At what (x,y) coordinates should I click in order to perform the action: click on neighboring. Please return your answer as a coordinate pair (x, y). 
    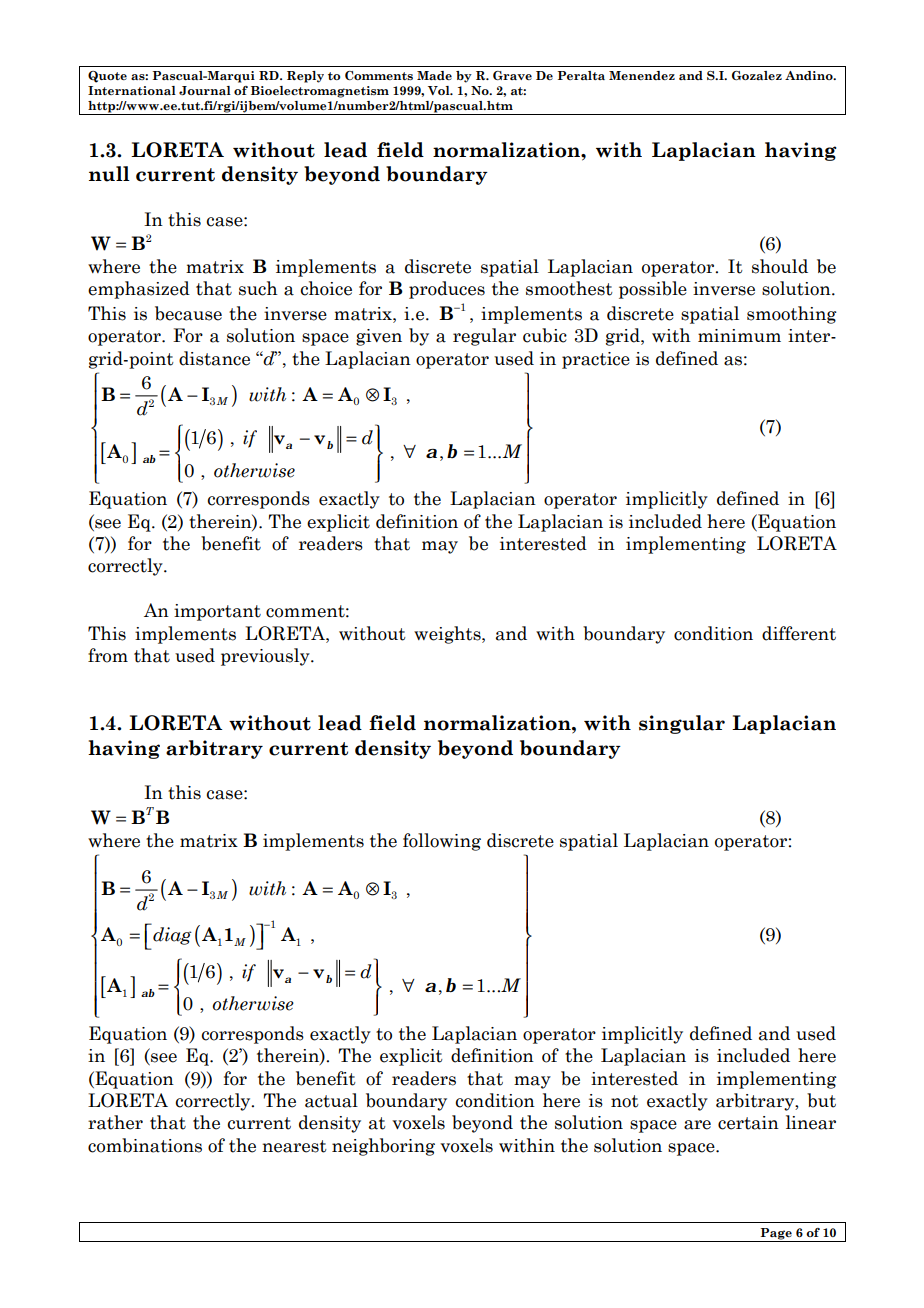
    Looking at the image, I should click on (383, 1147).
